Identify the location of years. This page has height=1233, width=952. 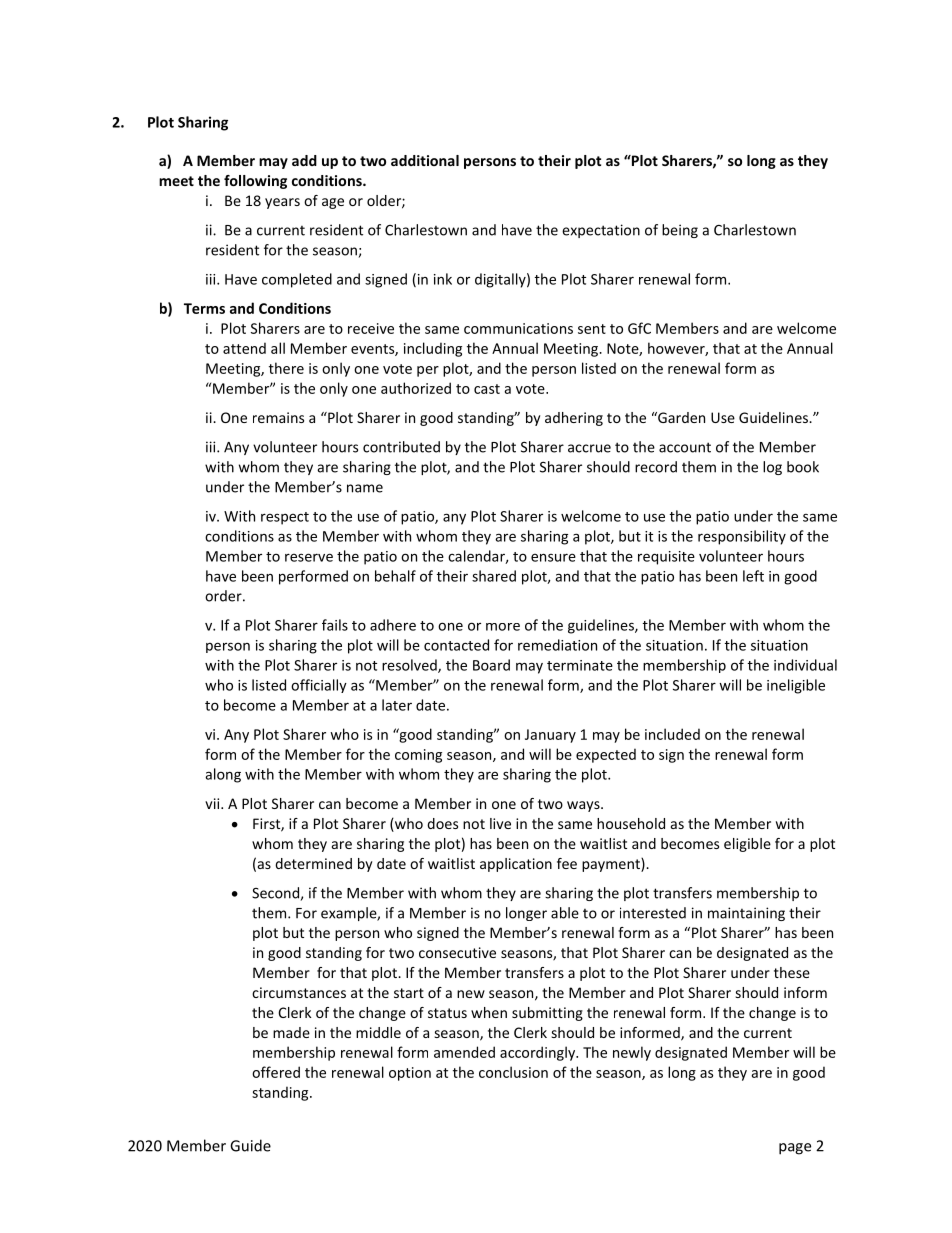
(282, 203).
